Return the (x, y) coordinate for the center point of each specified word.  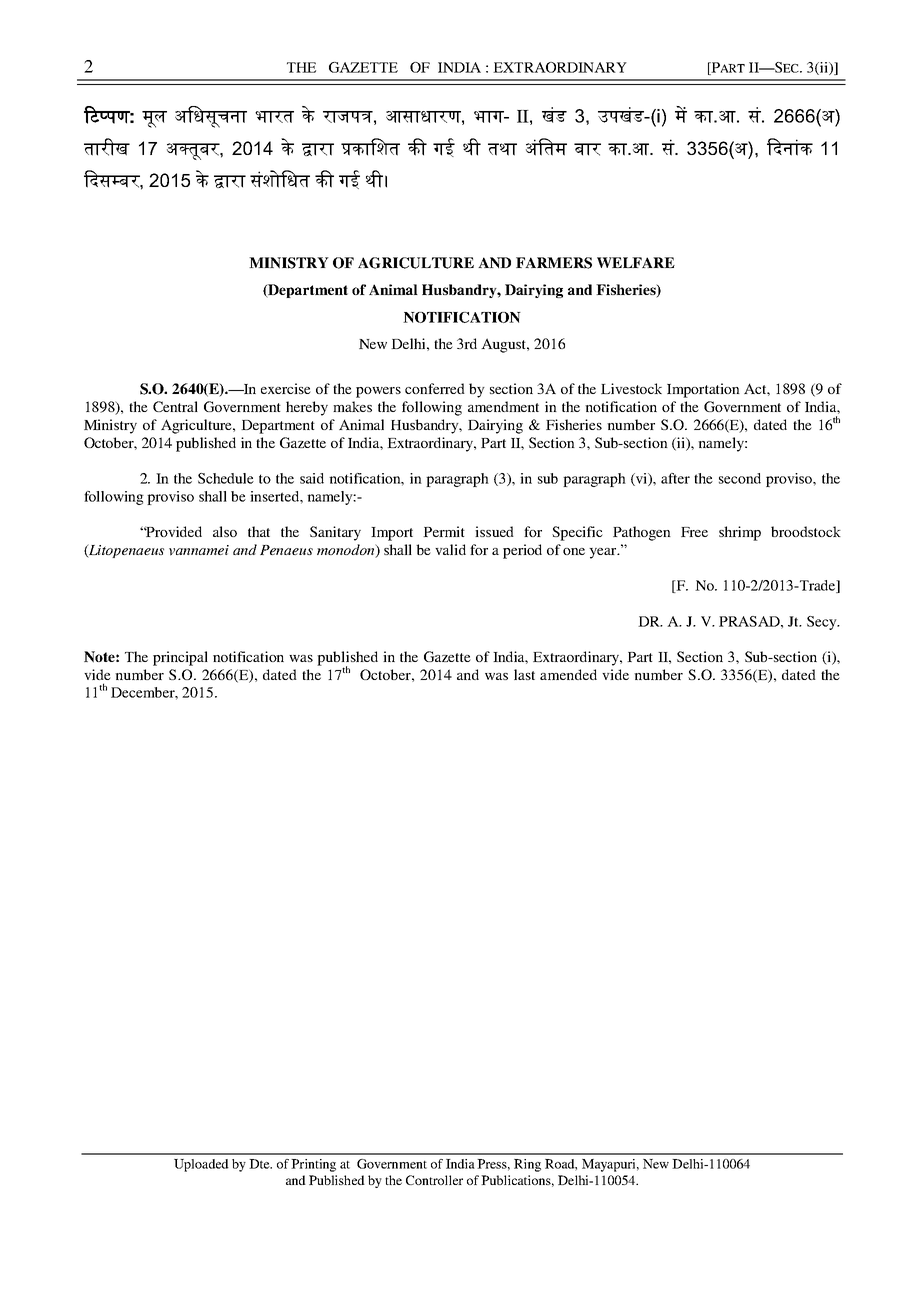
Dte (260, 1164)
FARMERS (554, 263)
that (259, 531)
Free (694, 532)
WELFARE (636, 262)
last (524, 674)
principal (180, 658)
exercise (286, 388)
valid (450, 549)
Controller (434, 1180)
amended (568, 674)
